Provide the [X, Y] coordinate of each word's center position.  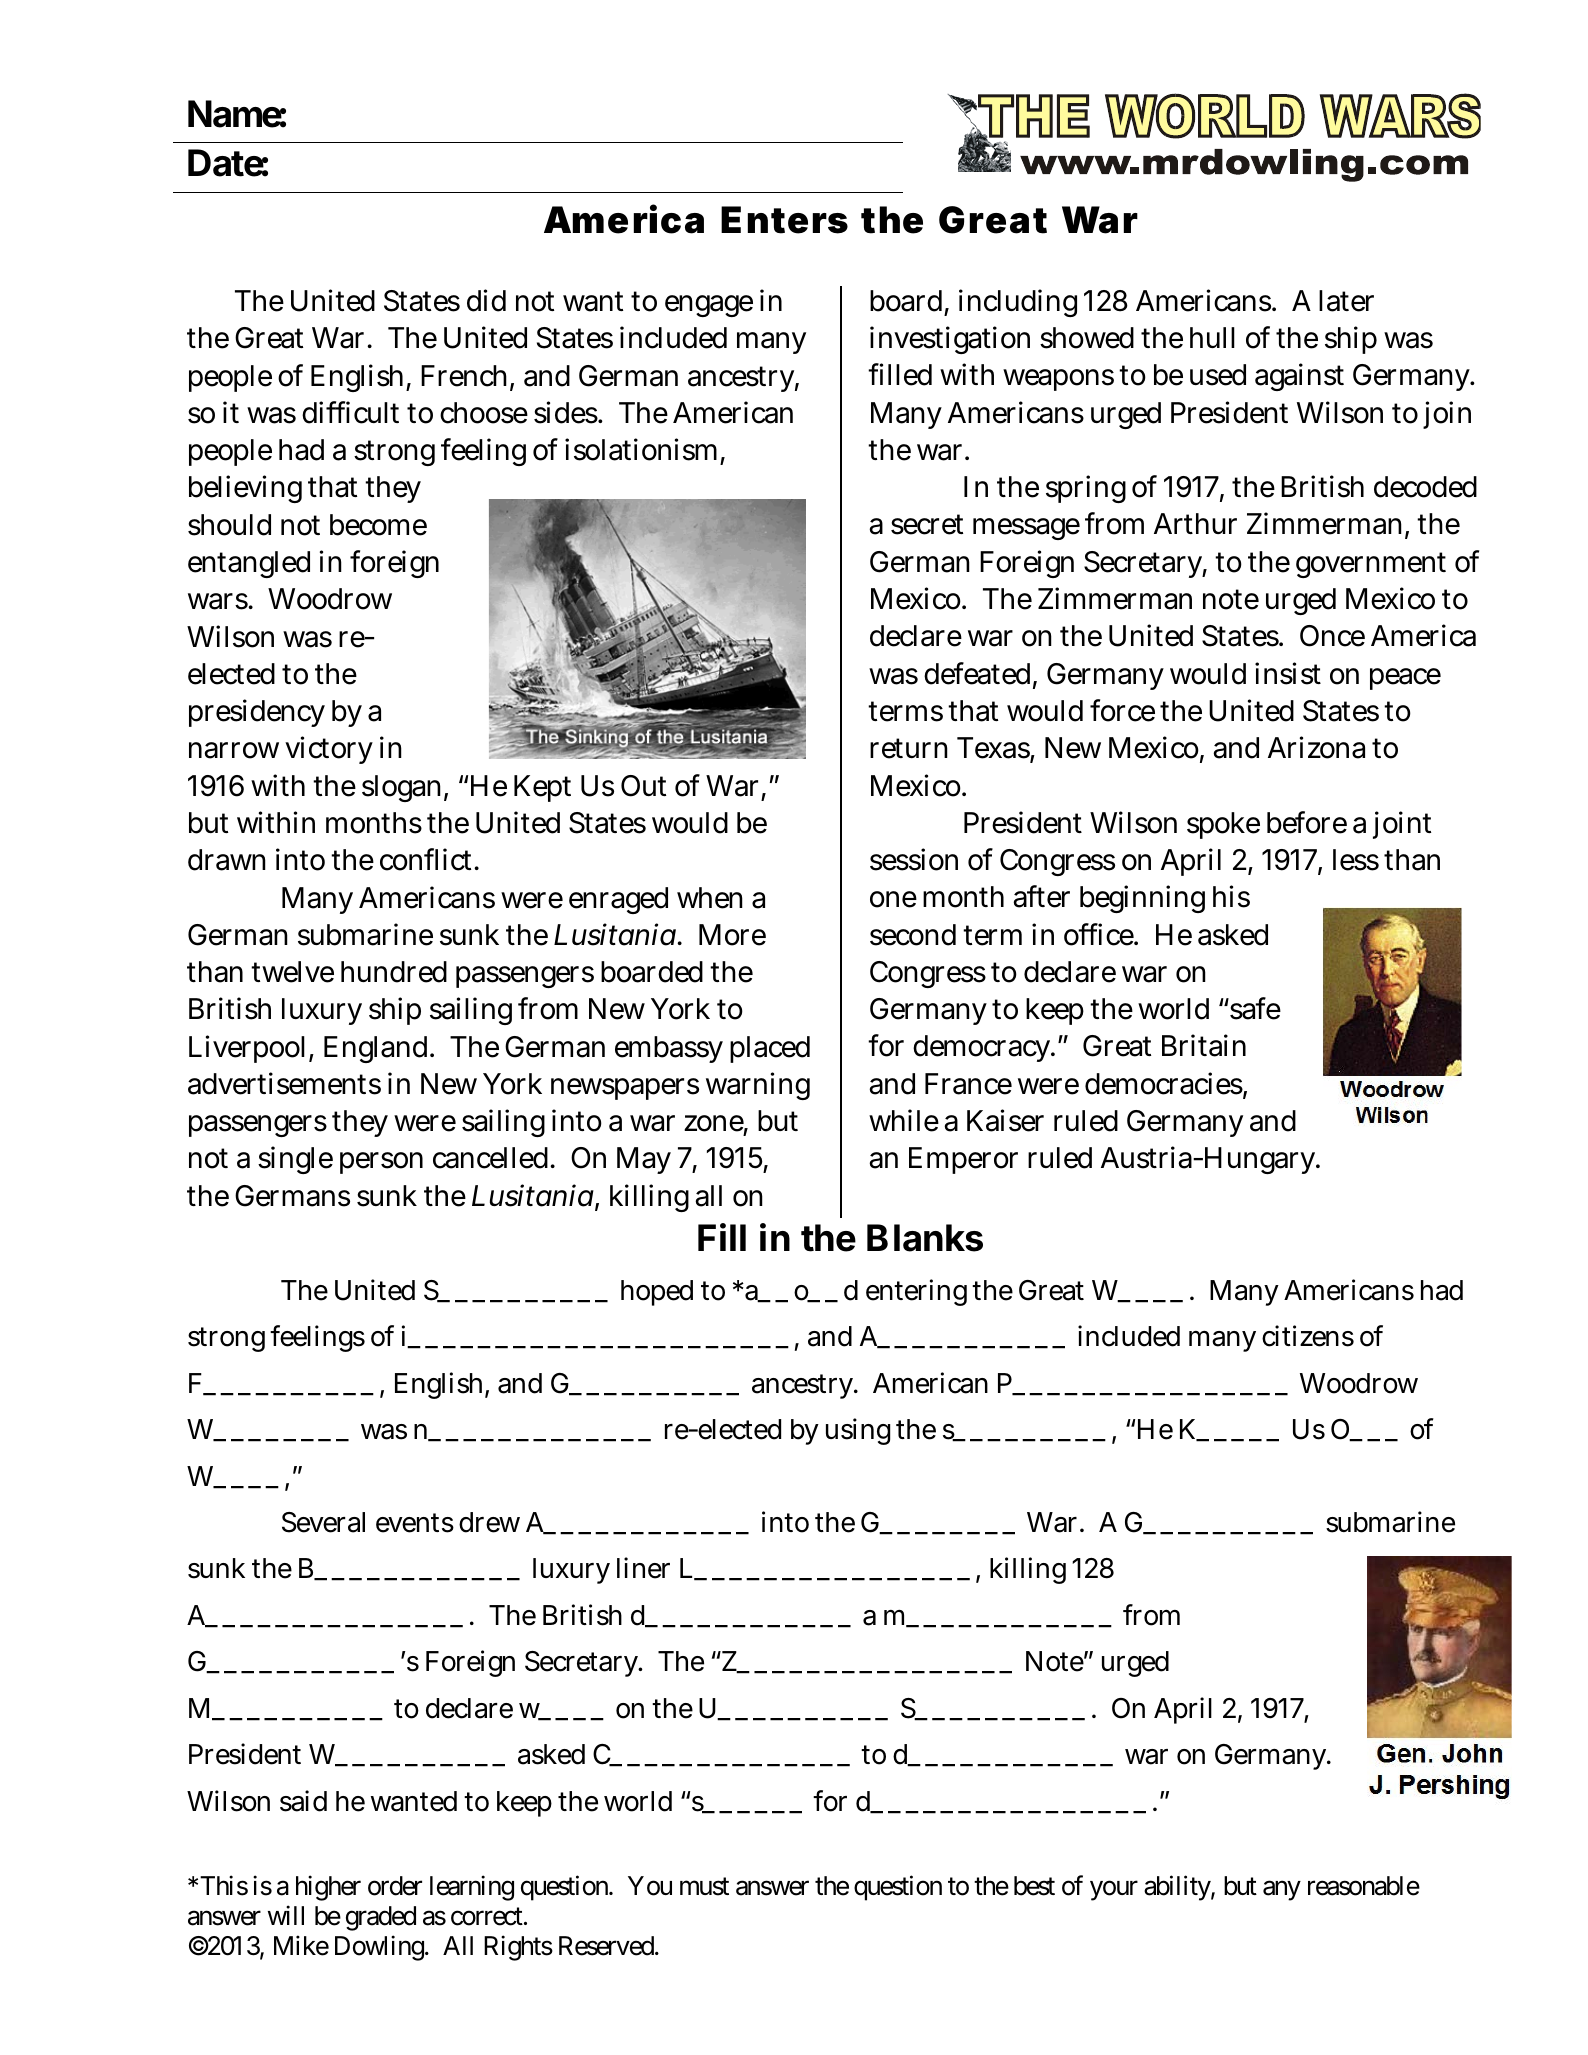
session [914, 859]
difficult [350, 412]
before [1307, 822]
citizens [1308, 1336]
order [395, 1886]
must [704, 1887]
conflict [428, 859]
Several [323, 1522]
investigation [950, 340]
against [1299, 377]
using [858, 1432]
